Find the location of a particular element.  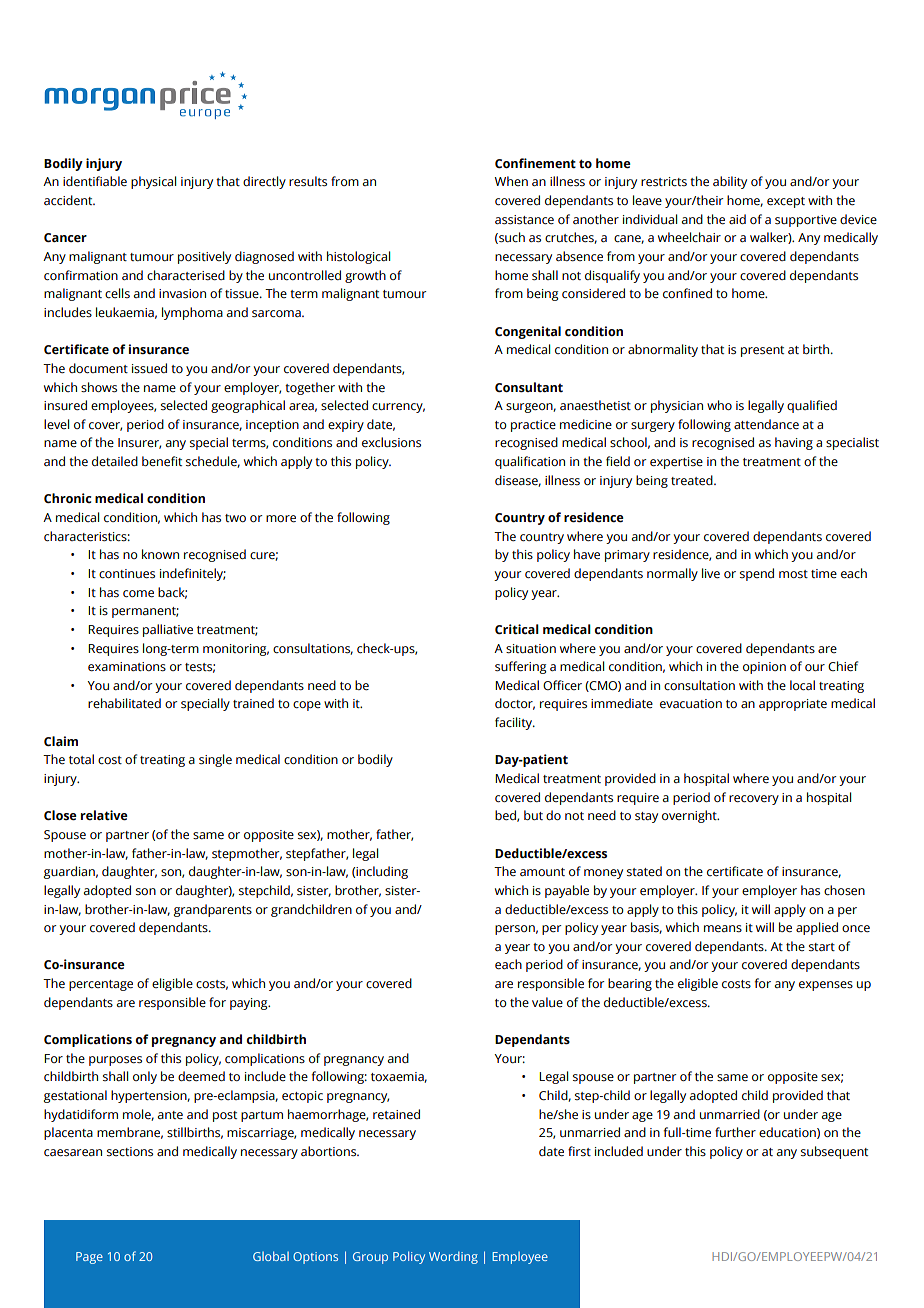

amount is located at coordinates (542, 872).
